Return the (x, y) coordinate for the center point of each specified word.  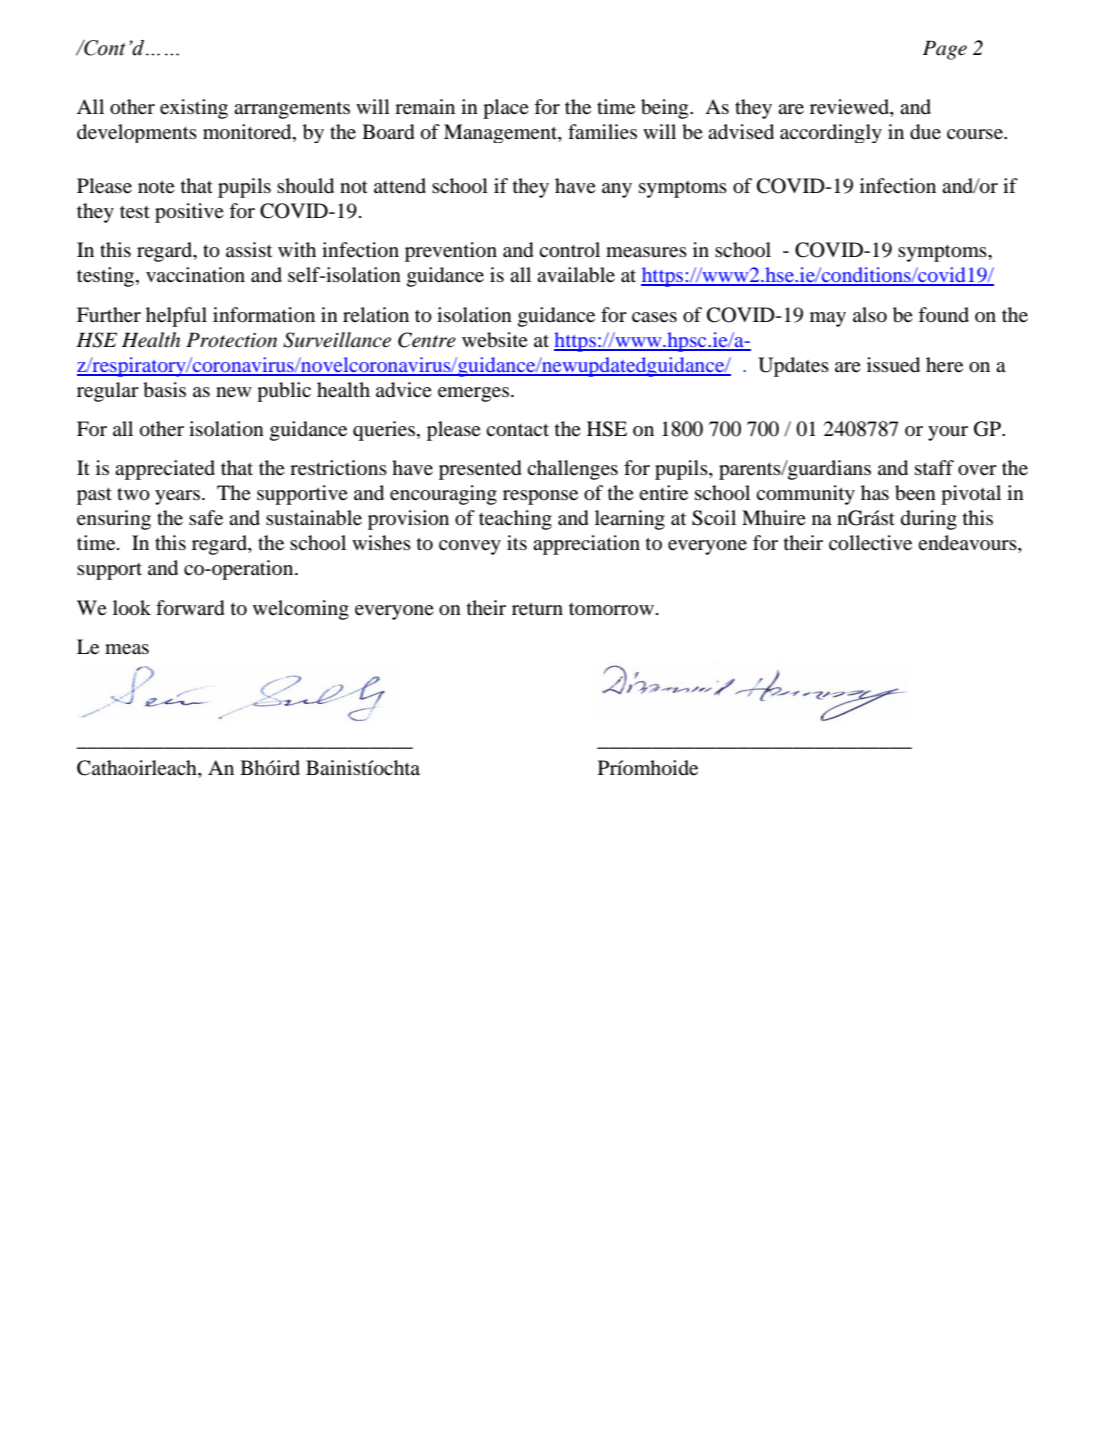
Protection (231, 340)
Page (945, 50)
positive (189, 213)
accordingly (831, 133)
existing (194, 109)
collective (870, 543)
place (506, 109)
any (617, 190)
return (537, 609)
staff (934, 467)
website (495, 340)
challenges (572, 470)
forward (190, 608)
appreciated (165, 470)
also (870, 315)
